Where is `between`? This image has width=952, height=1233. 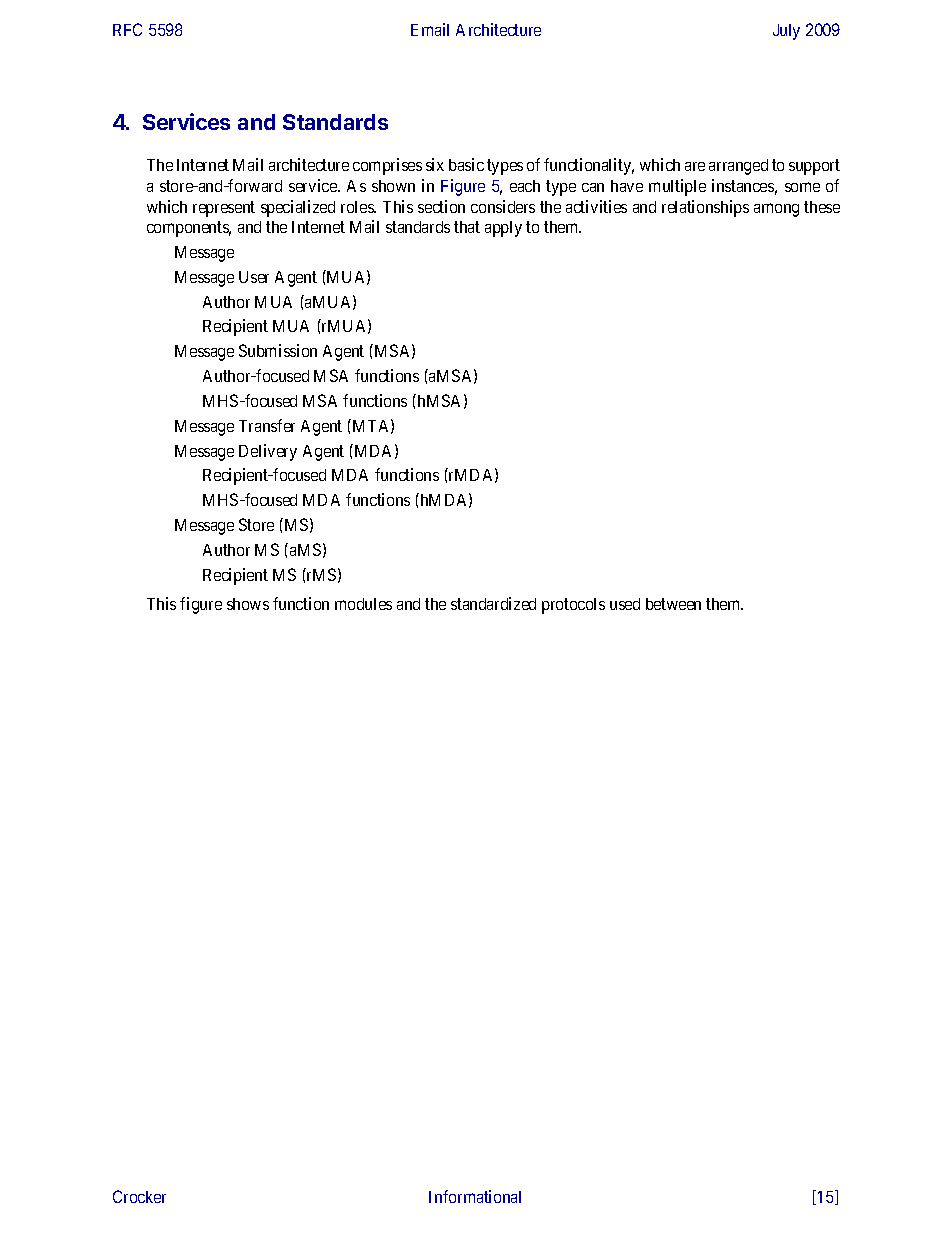 between is located at coordinates (673, 604).
